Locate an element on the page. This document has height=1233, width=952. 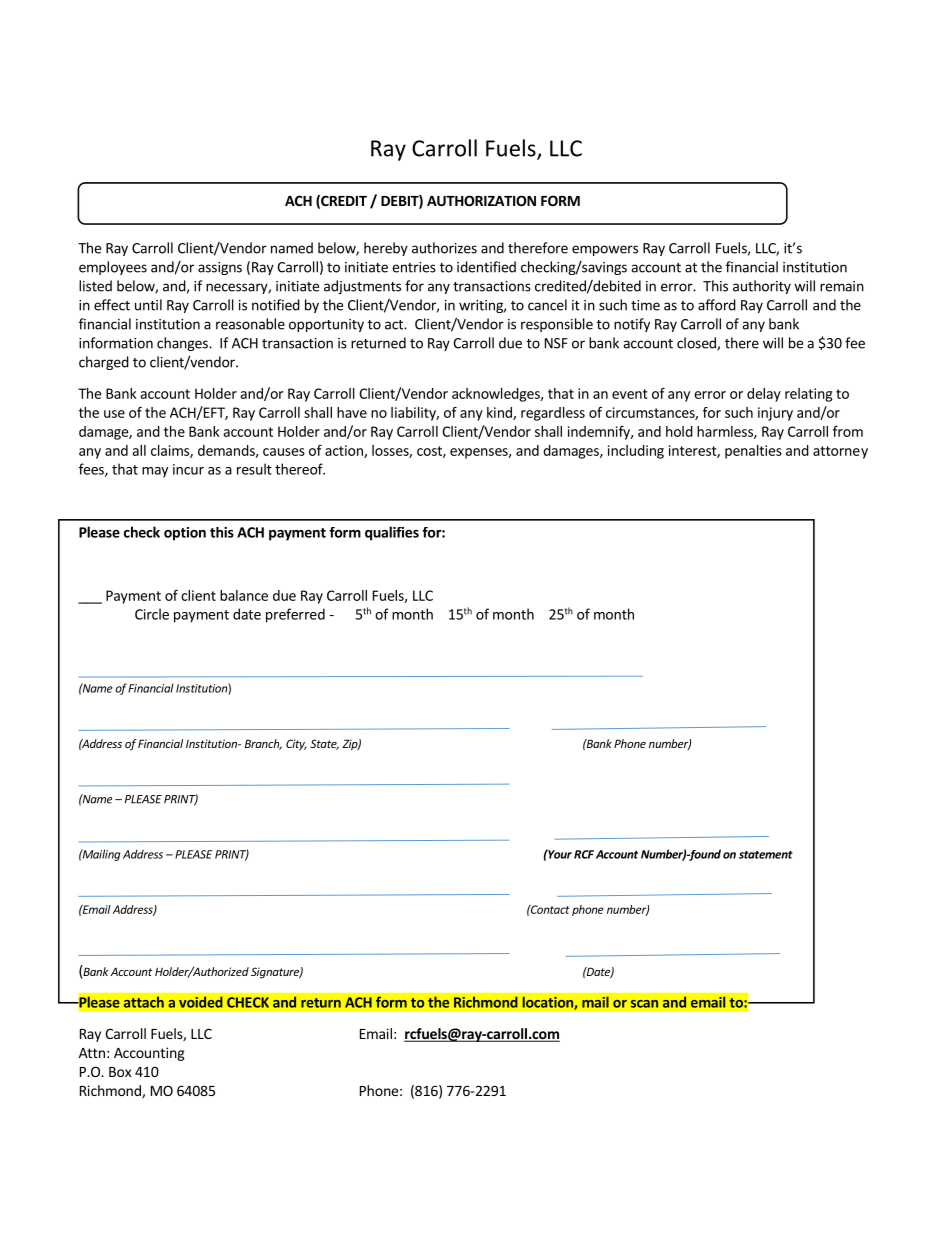
Box is located at coordinates (120, 1072).
